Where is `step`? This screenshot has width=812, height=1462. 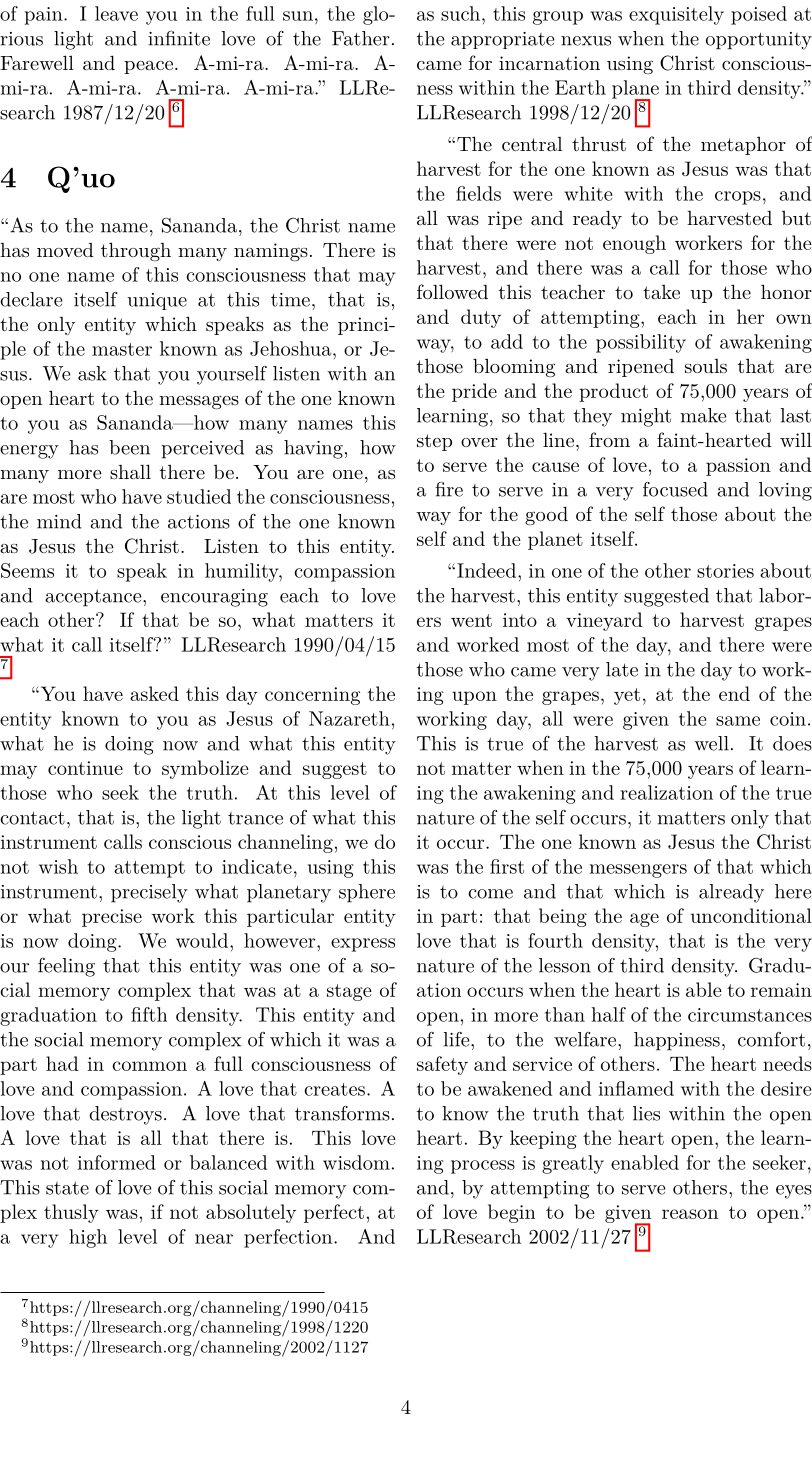 step is located at coordinates (434, 442).
